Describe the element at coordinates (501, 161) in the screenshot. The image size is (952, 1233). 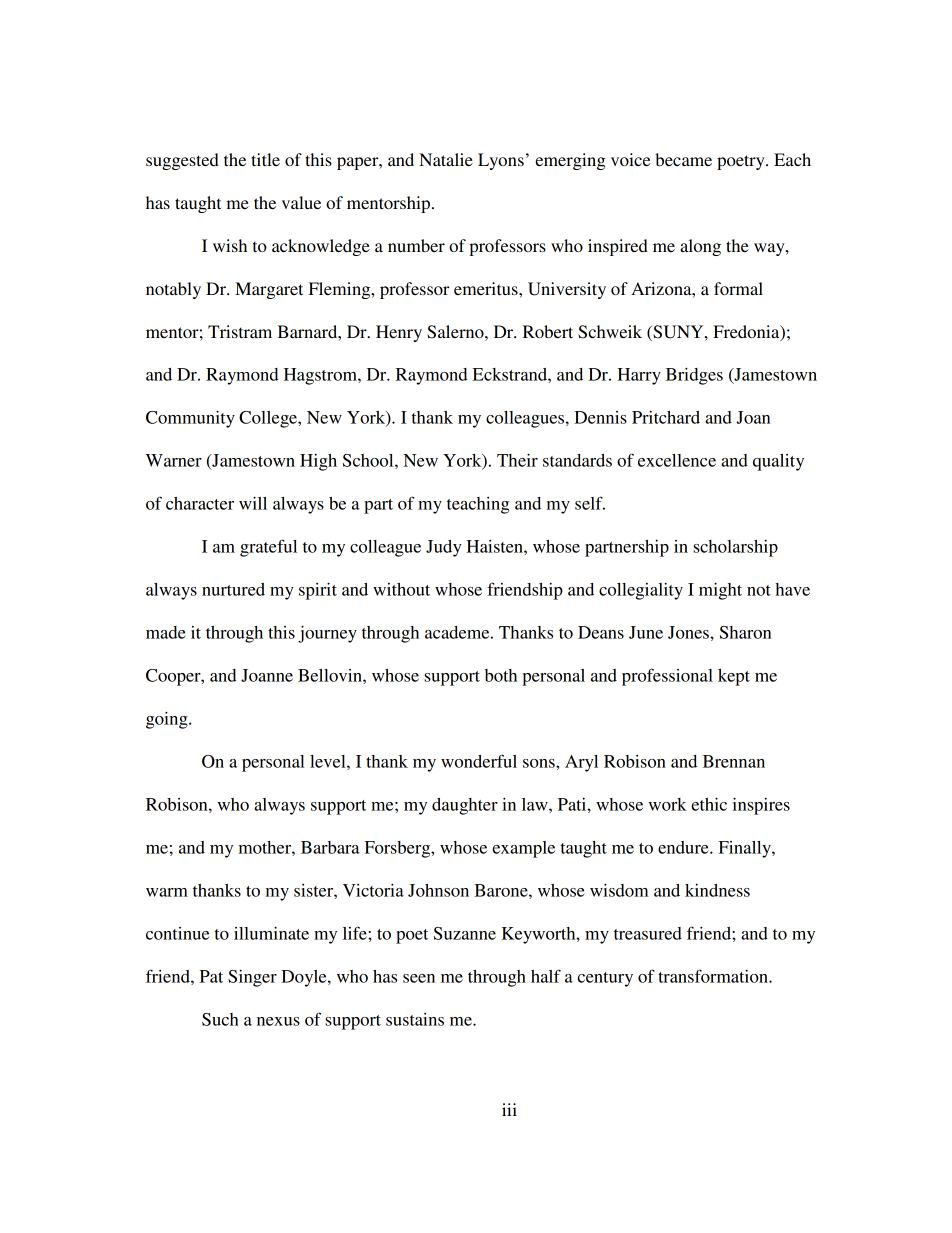
I see `Lyons` at that location.
